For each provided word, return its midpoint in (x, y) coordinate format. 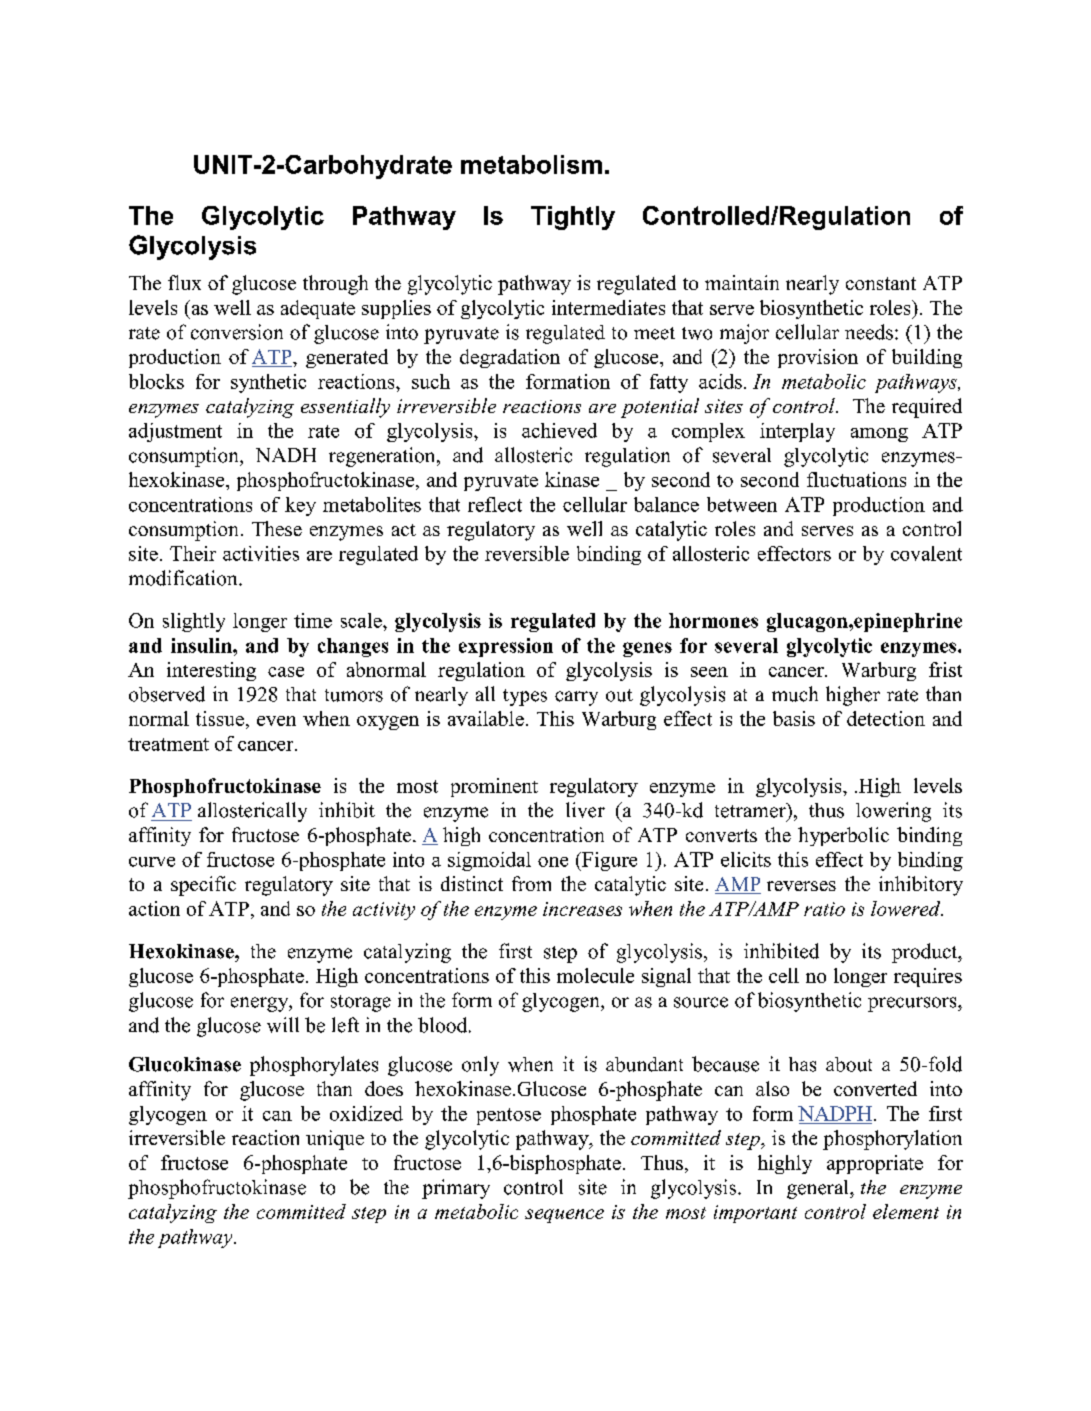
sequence (564, 1216)
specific (203, 886)
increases (582, 909)
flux (184, 282)
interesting (211, 671)
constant (881, 283)
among (879, 435)
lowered (907, 908)
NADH (286, 455)
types (525, 697)
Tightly (573, 218)
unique (335, 1140)
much (795, 694)
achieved (559, 430)
